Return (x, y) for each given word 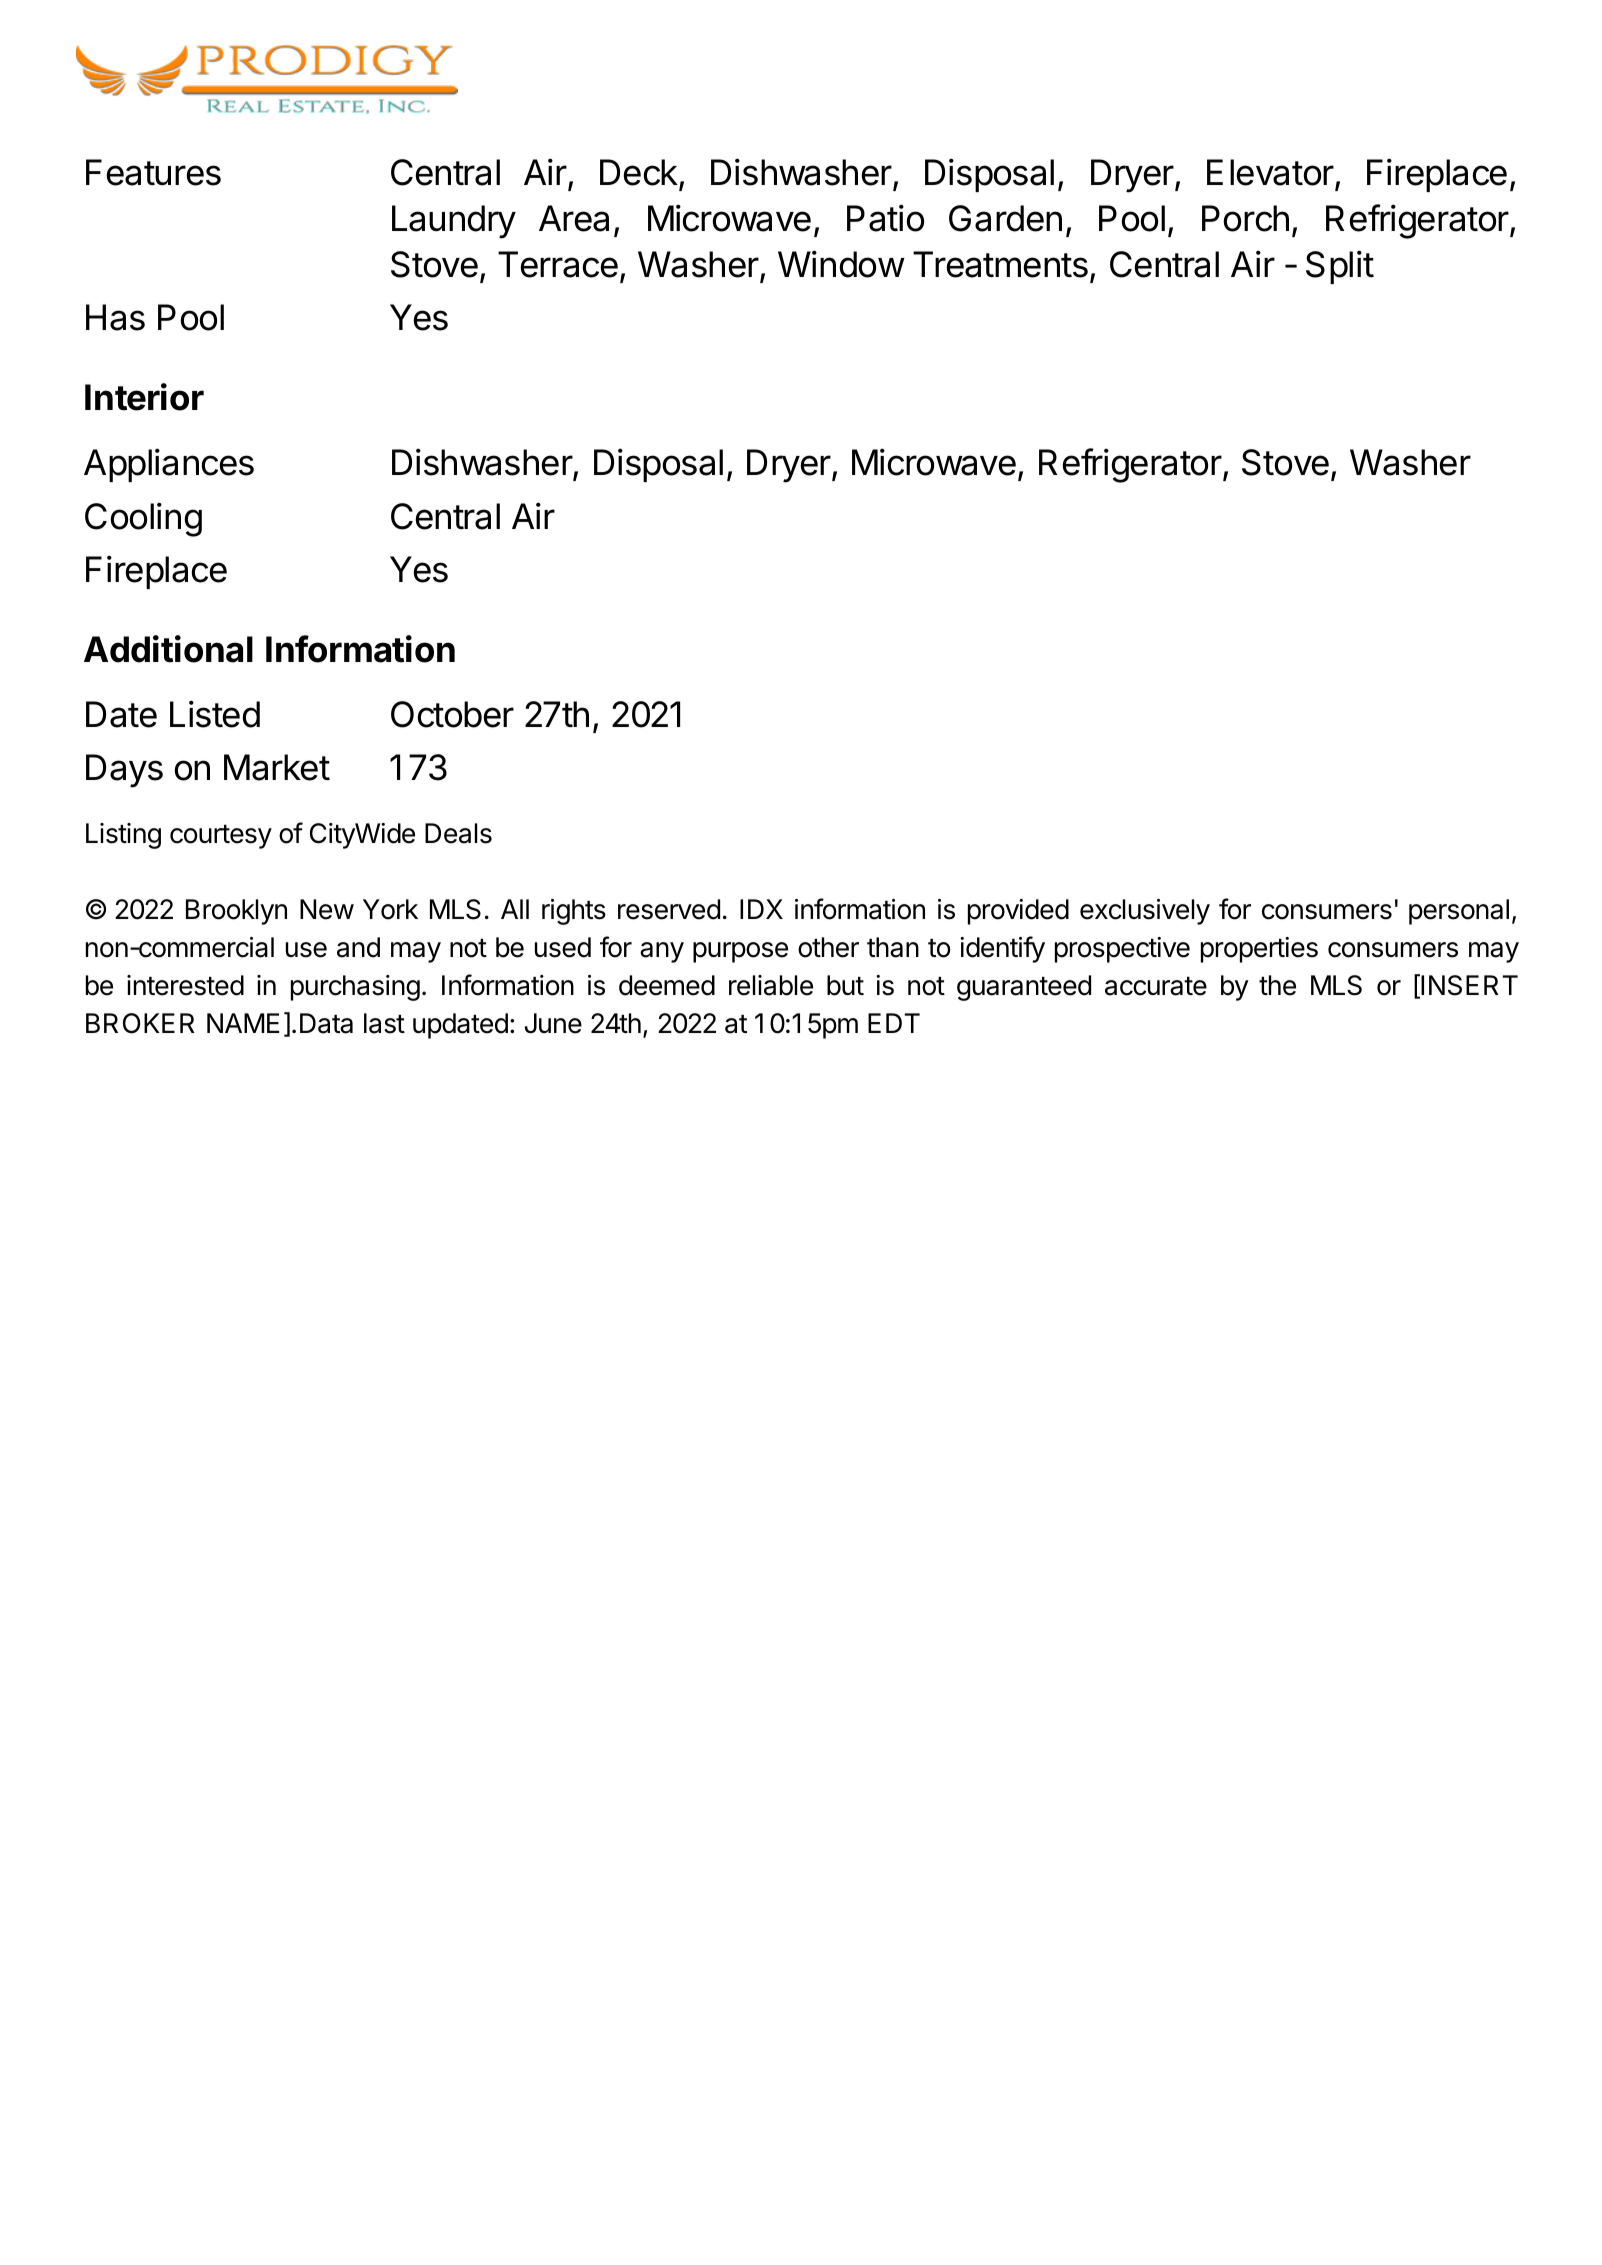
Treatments (1000, 264)
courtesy (221, 837)
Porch (1245, 218)
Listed (215, 714)
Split (1340, 267)
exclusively (1145, 912)
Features (153, 172)
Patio (885, 218)
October (452, 714)
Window (841, 264)
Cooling (143, 519)
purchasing (355, 988)
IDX (761, 909)
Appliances (169, 465)
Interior (144, 397)
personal (1459, 912)
